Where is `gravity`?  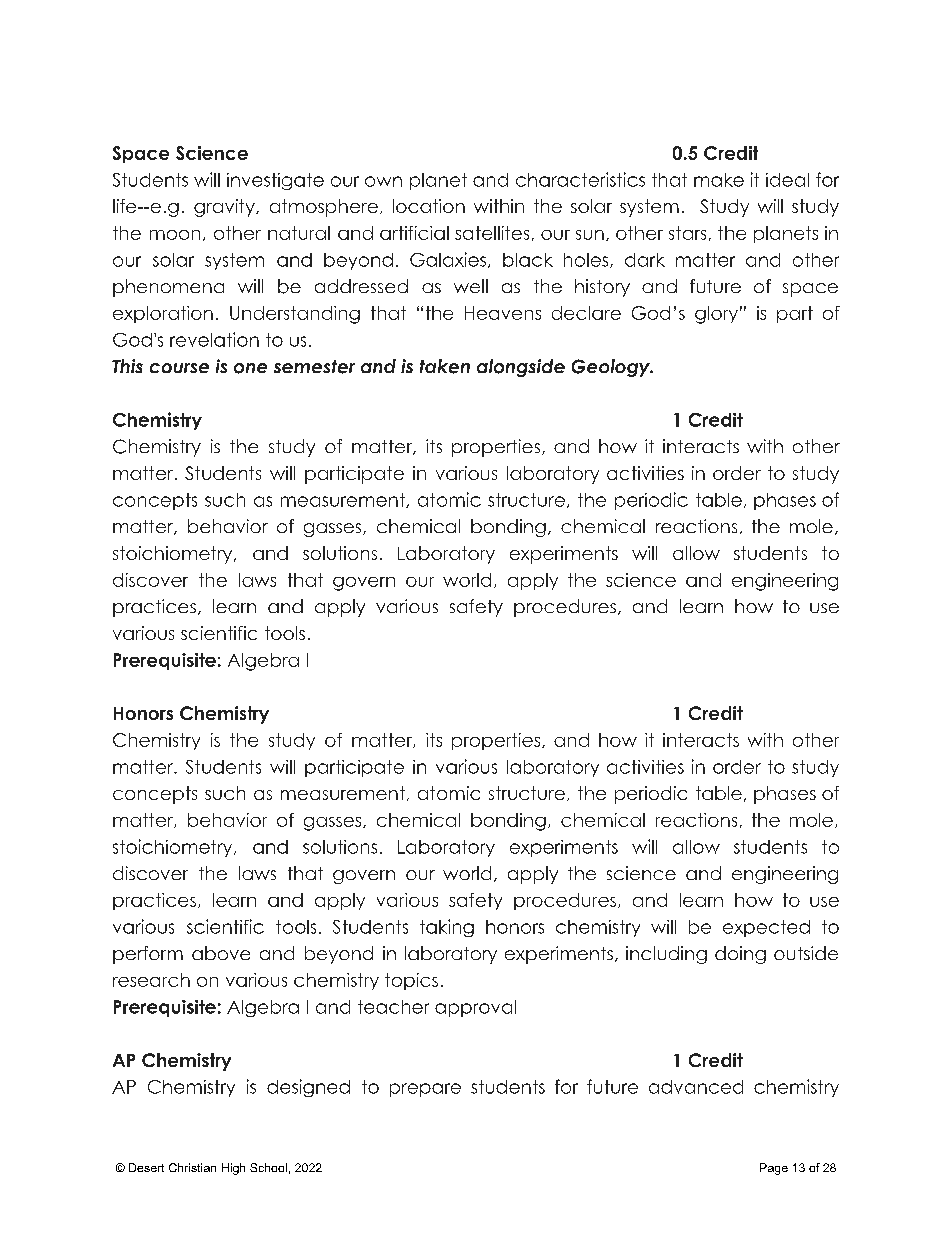 gravity is located at coordinates (225, 208).
